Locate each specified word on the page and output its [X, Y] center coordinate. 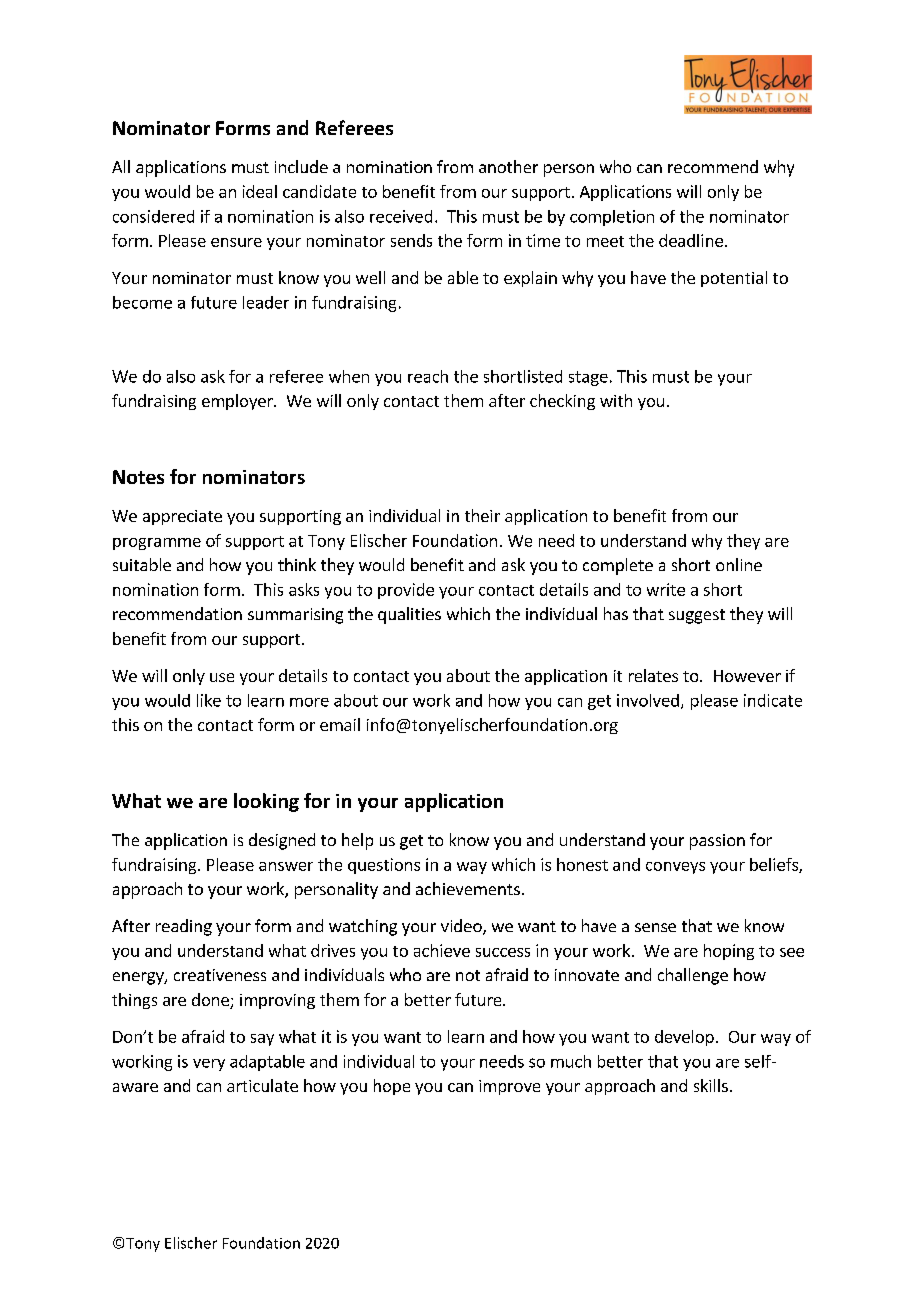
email [340, 724]
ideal [260, 191]
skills [711, 1085]
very [209, 1065]
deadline [691, 240]
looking [266, 802]
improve [509, 1087]
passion [717, 842]
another [508, 166]
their [482, 515]
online [739, 564]
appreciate [182, 517]
